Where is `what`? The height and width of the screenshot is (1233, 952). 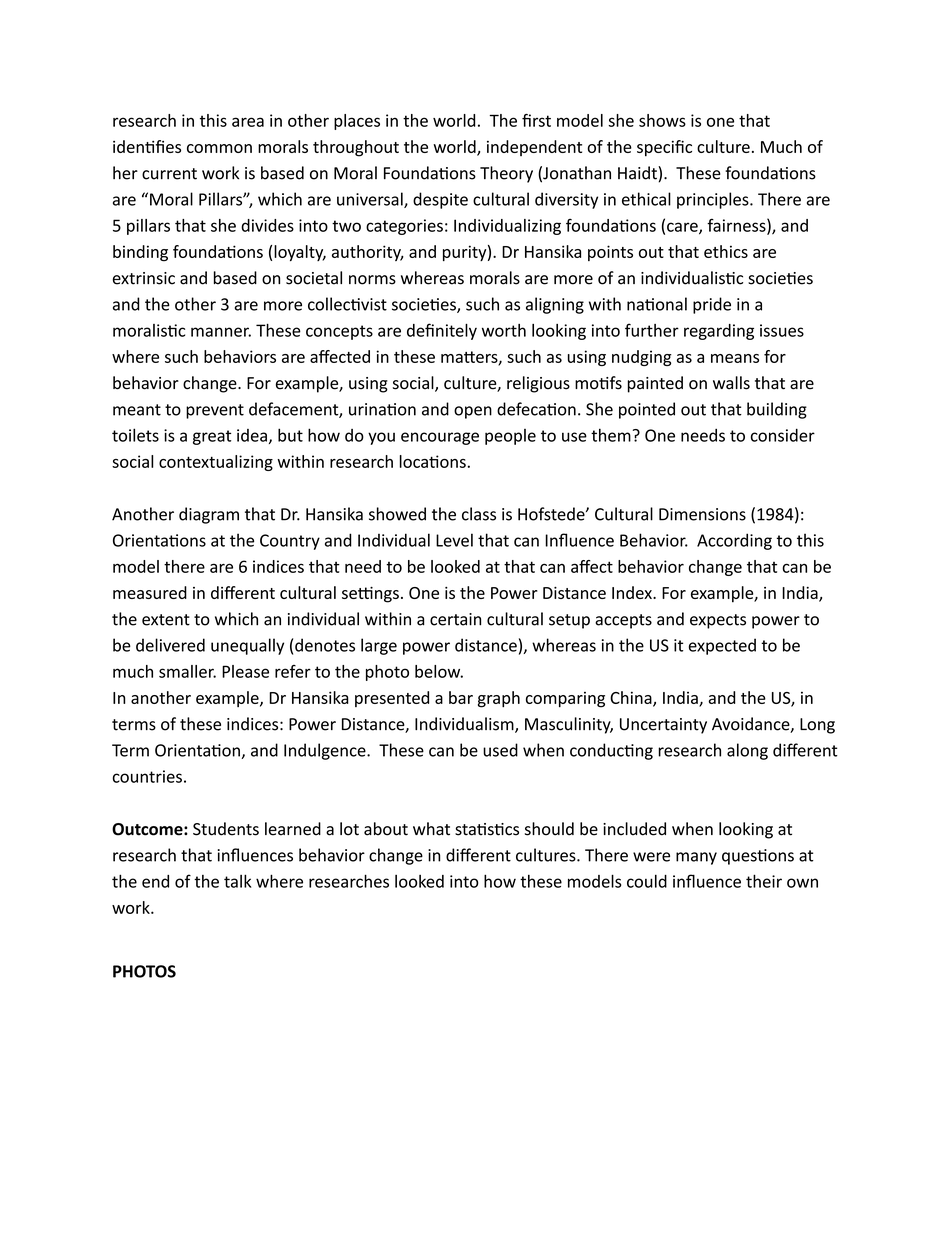 what is located at coordinates (431, 829).
